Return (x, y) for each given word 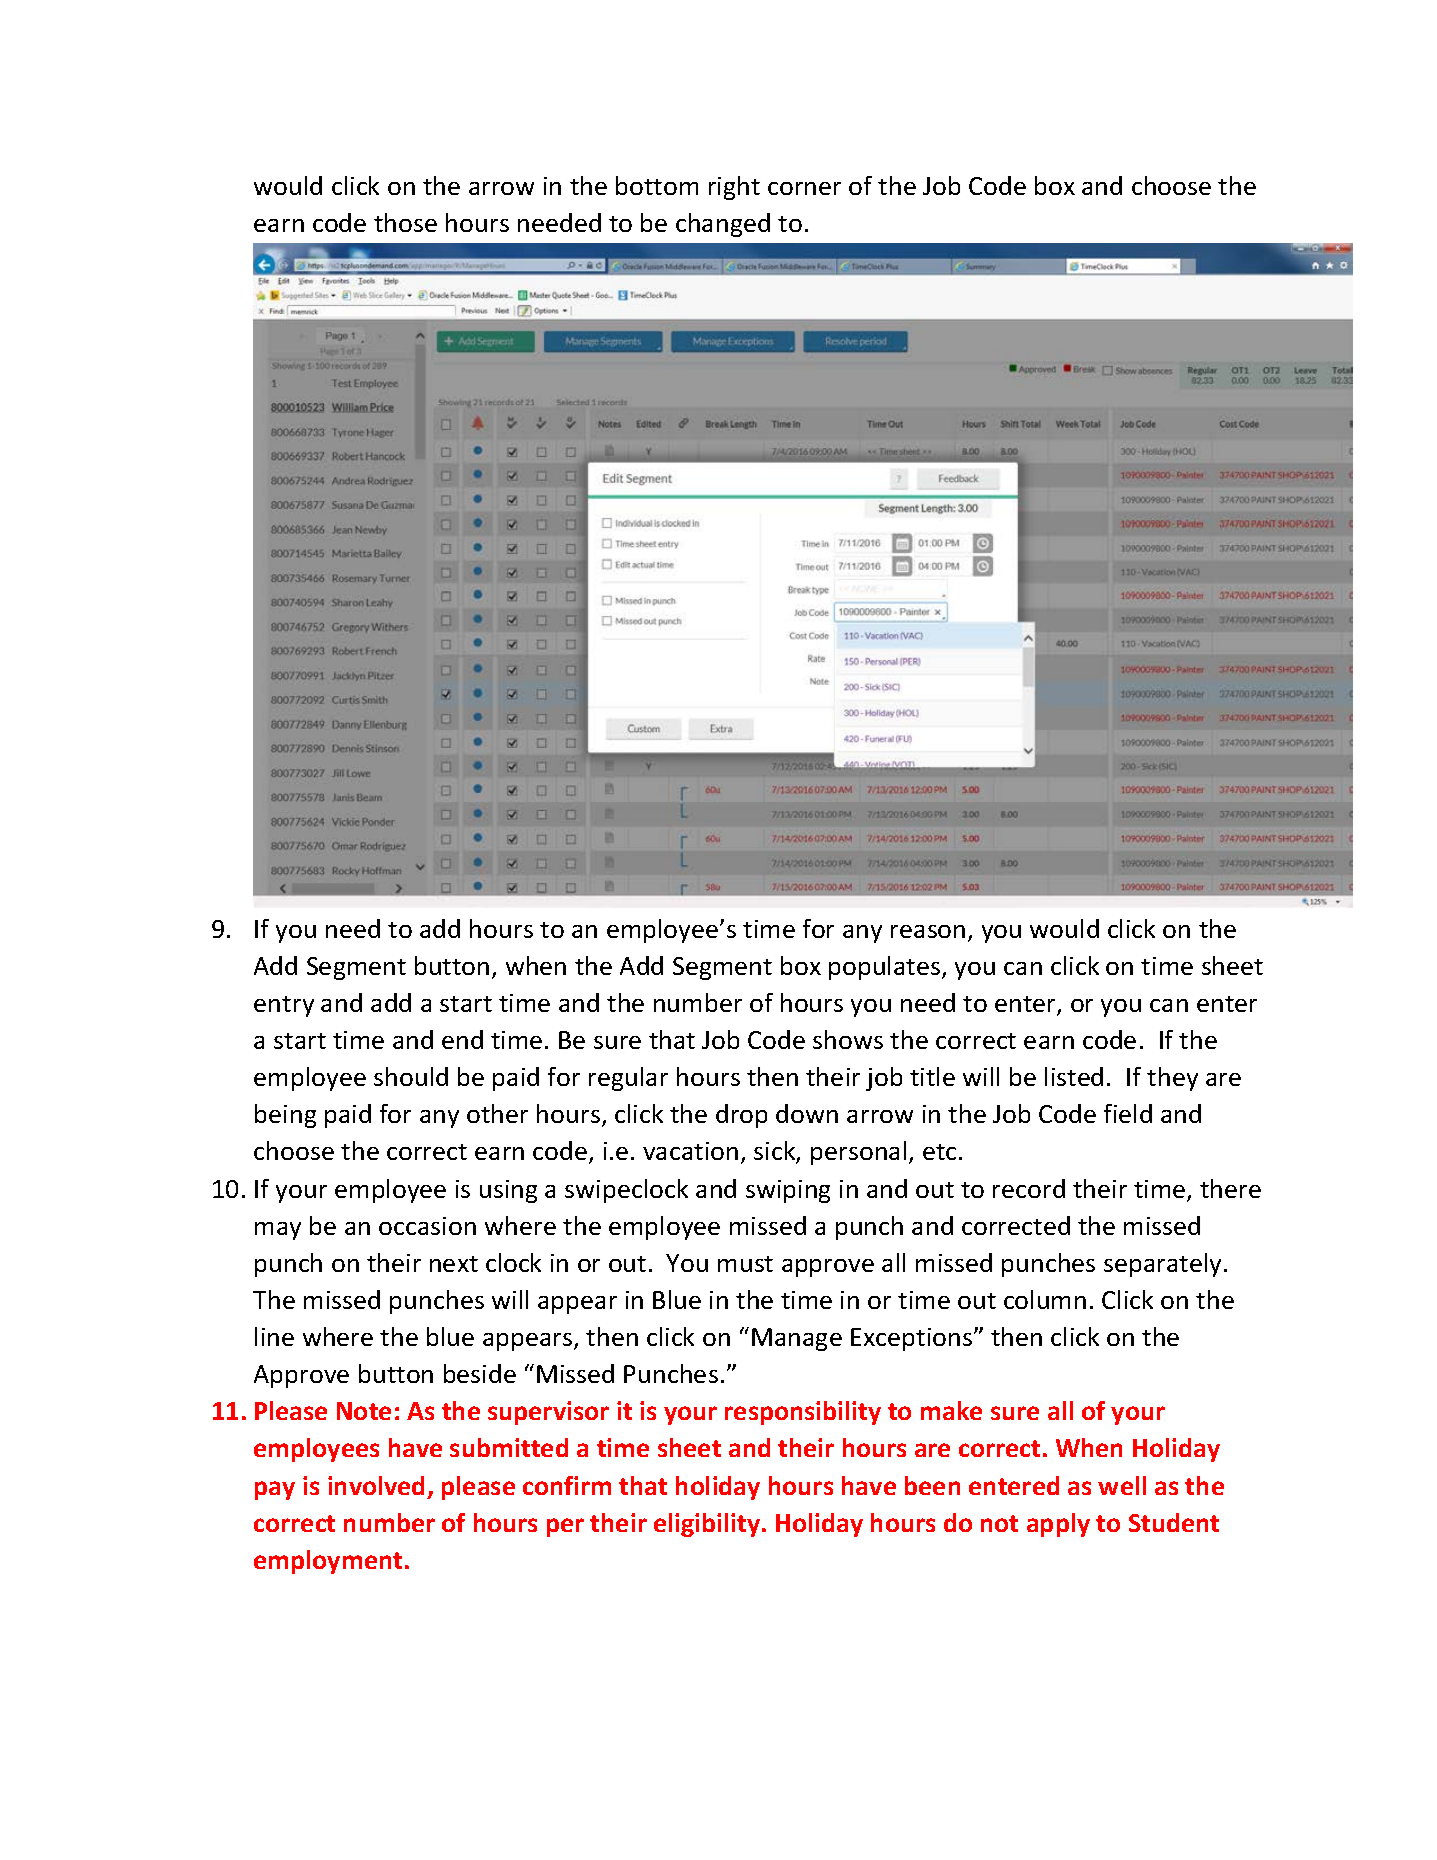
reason (928, 931)
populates (886, 968)
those (405, 222)
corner (804, 188)
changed (723, 225)
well (1122, 1485)
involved (376, 1485)
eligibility (708, 1525)
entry (284, 1006)
